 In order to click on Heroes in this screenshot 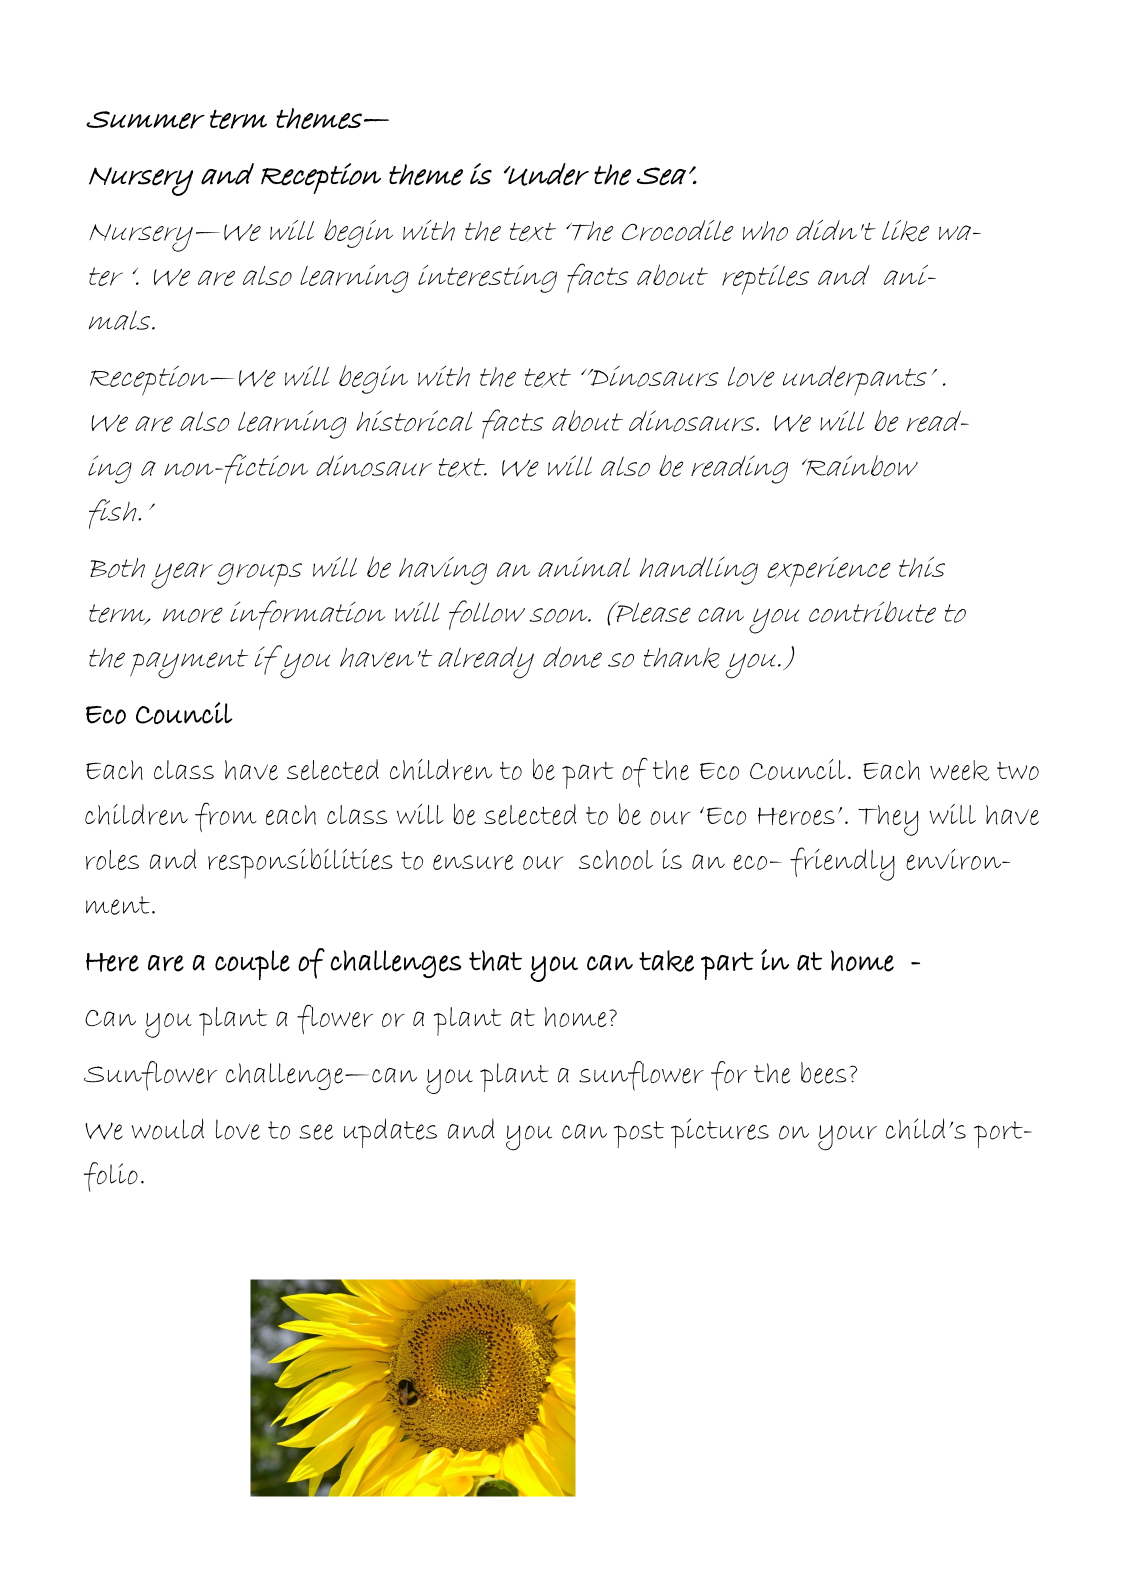, I will do `click(796, 816)`.
